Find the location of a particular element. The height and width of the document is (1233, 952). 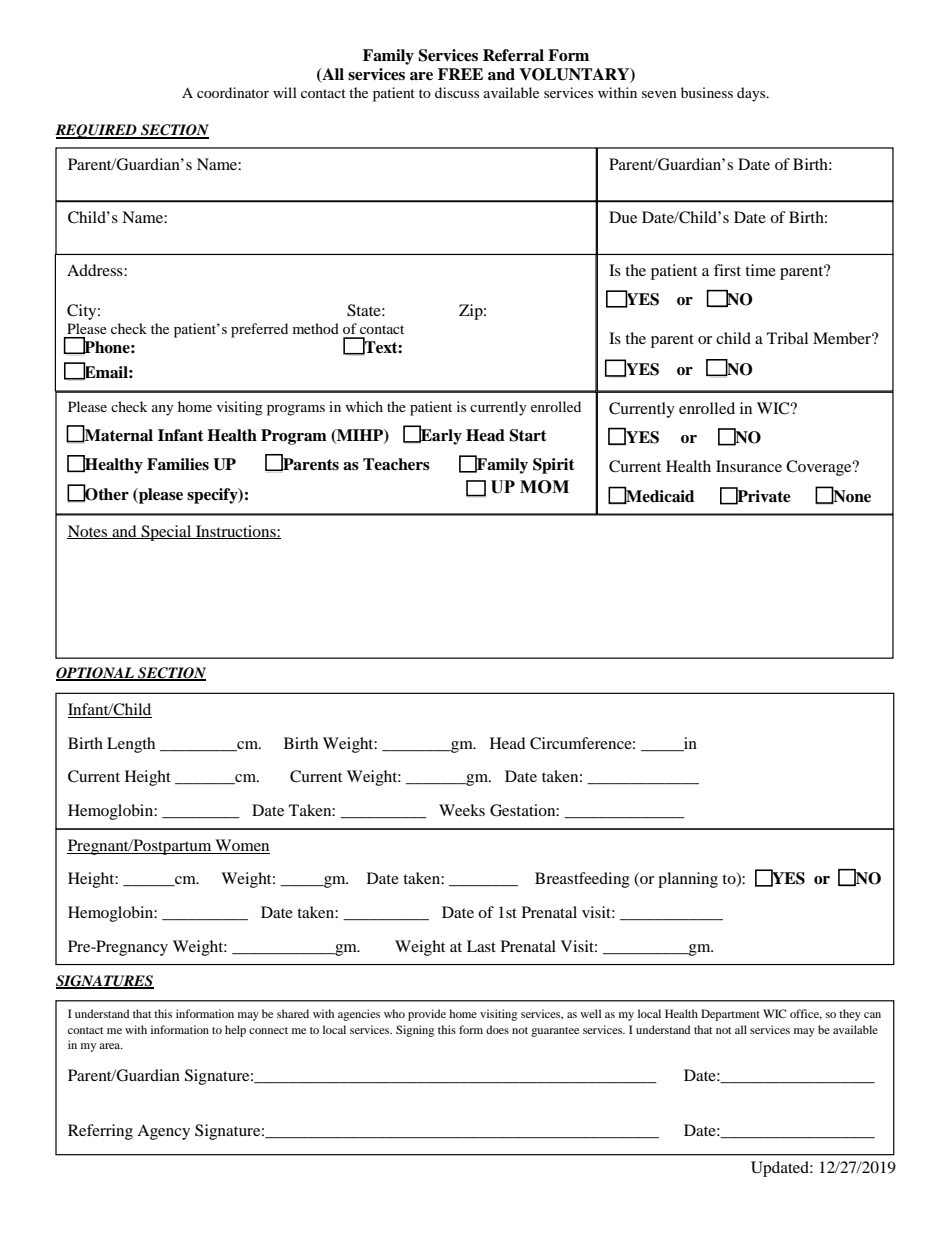

does is located at coordinates (497, 1029).
